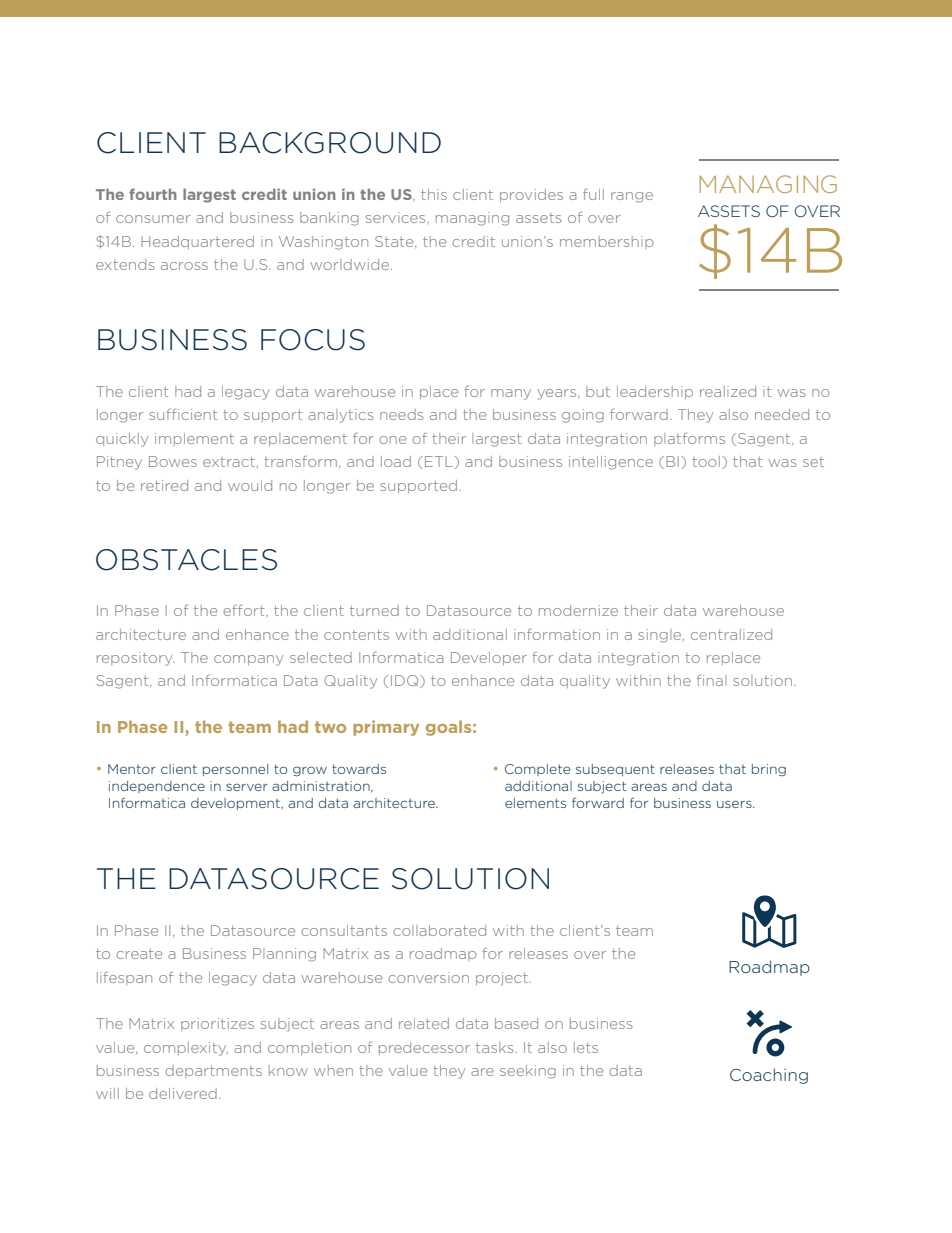  What do you see at coordinates (711, 680) in the screenshot?
I see `final` at bounding box center [711, 680].
